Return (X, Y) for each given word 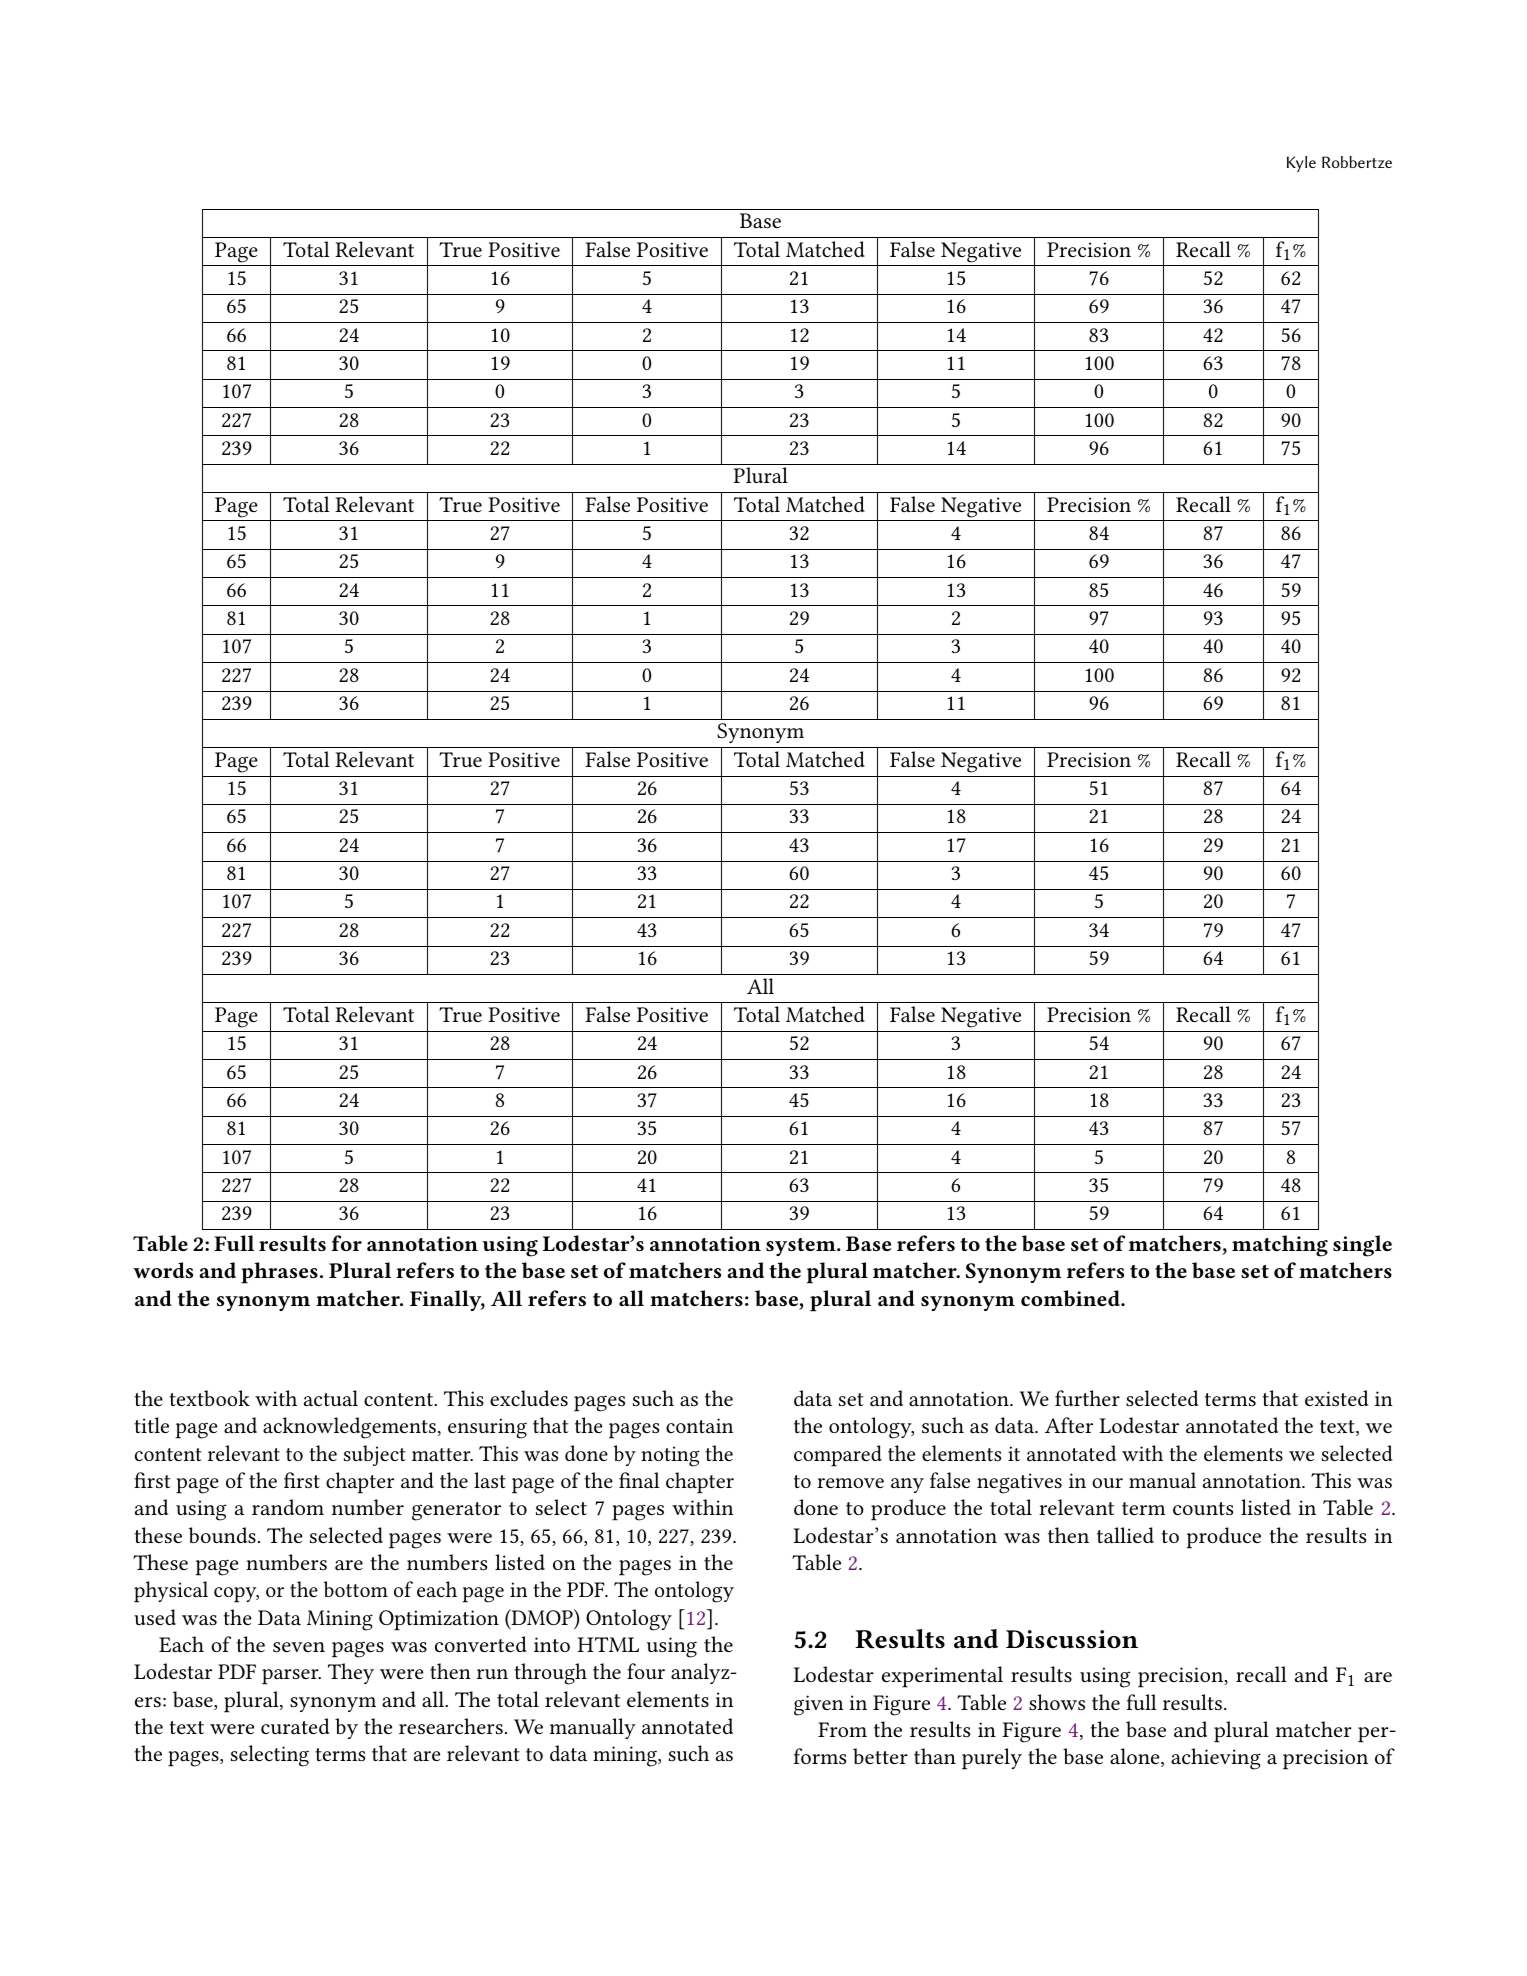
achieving (1216, 1759)
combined (1072, 1298)
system (802, 1247)
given (818, 1705)
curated (295, 1726)
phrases (279, 1273)
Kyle (1301, 164)
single (1362, 1246)
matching (1280, 1246)
